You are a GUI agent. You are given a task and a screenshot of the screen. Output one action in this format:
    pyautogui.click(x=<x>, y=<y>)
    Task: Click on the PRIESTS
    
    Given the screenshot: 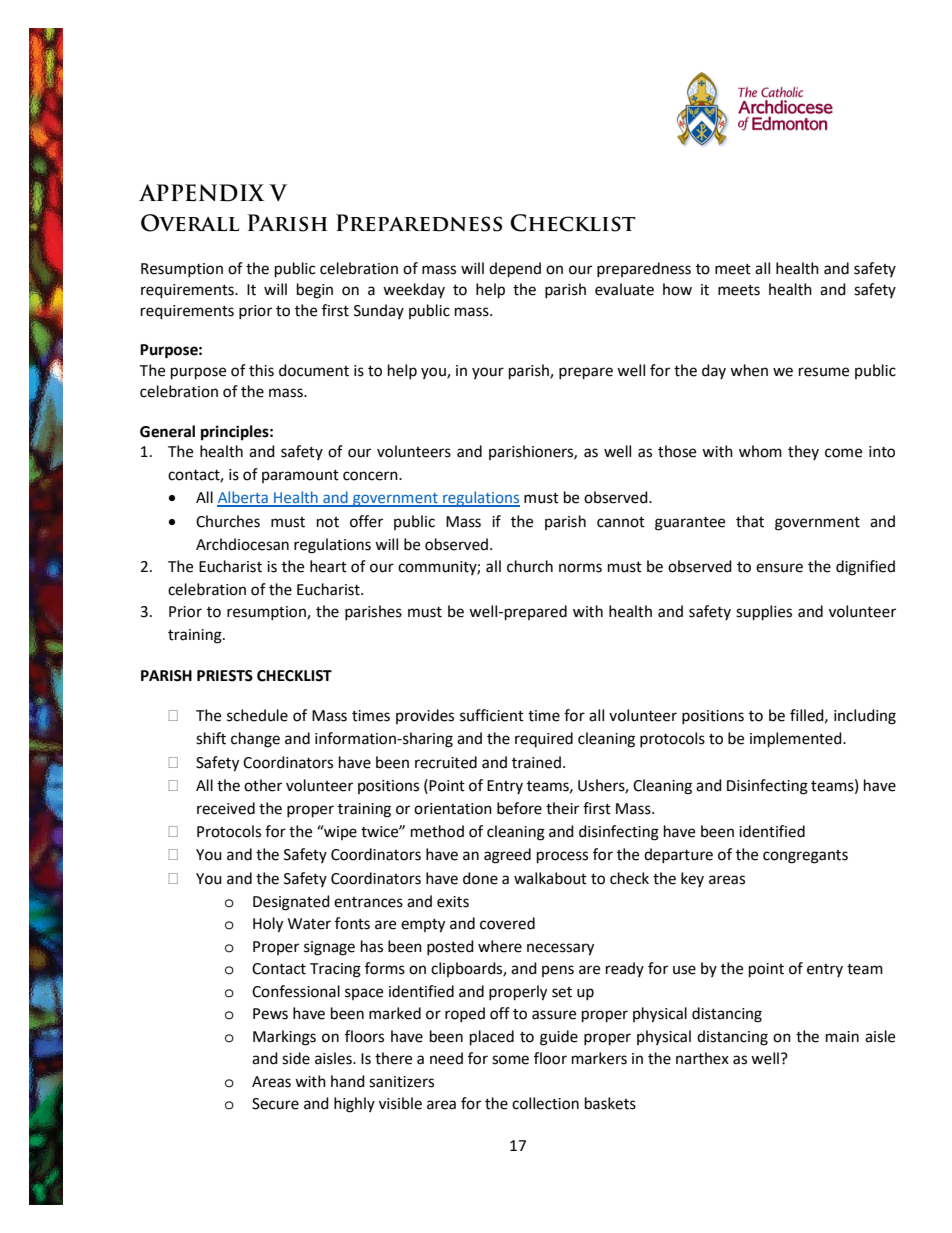 What is the action you would take?
    pyautogui.click(x=225, y=676)
